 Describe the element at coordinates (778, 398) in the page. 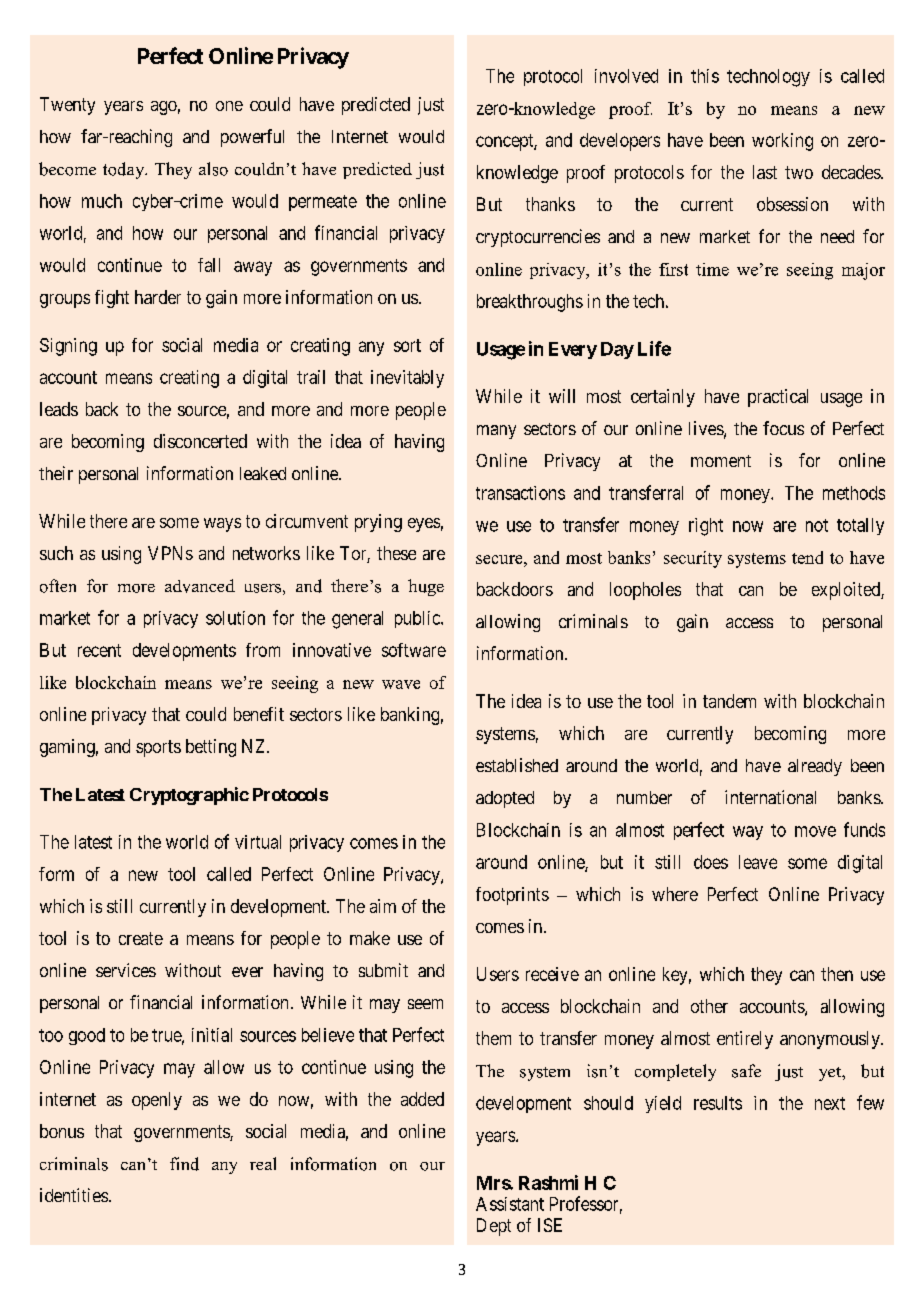

I see `practical` at that location.
